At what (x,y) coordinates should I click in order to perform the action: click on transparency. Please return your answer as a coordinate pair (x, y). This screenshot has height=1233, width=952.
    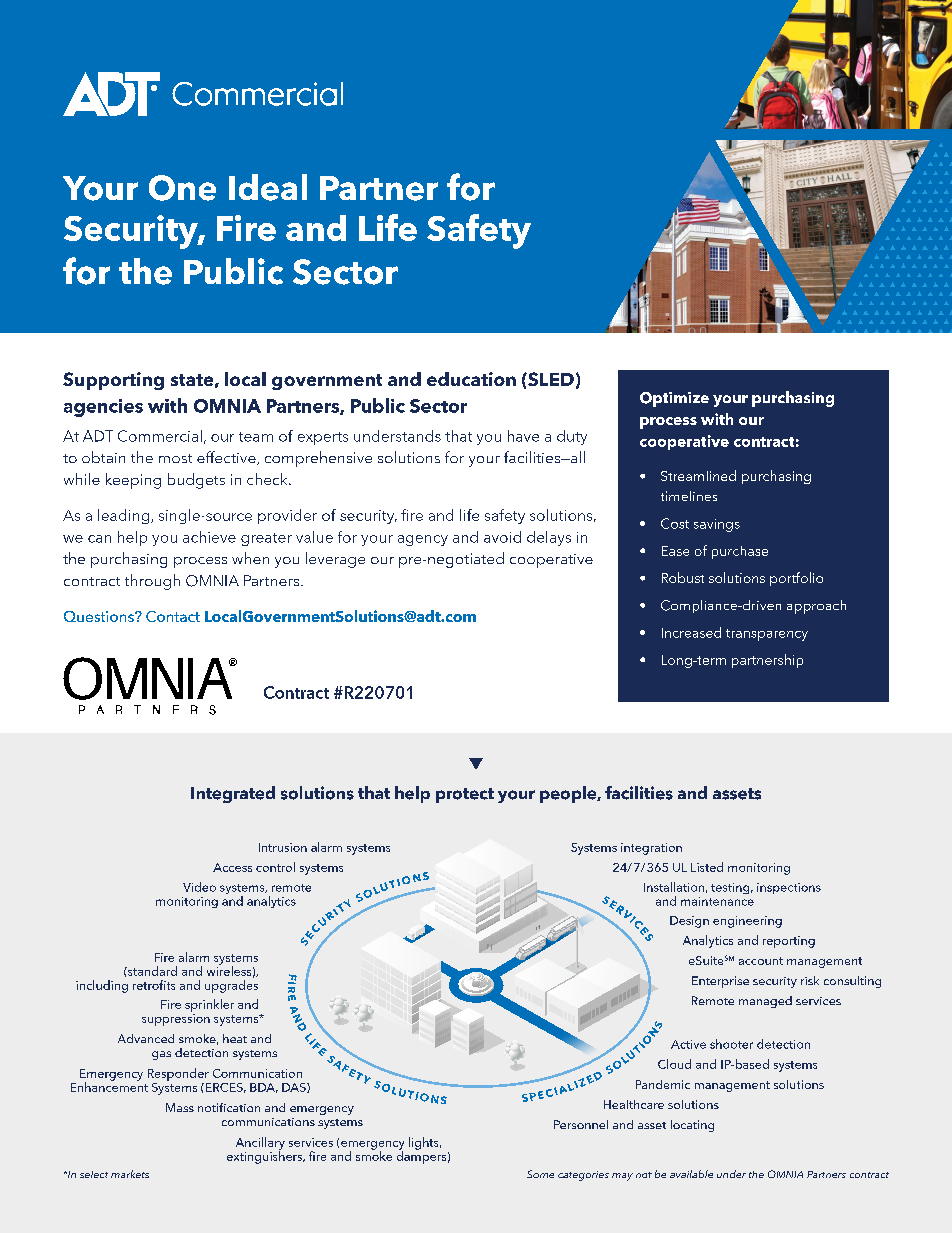
    Looking at the image, I should click on (767, 635).
